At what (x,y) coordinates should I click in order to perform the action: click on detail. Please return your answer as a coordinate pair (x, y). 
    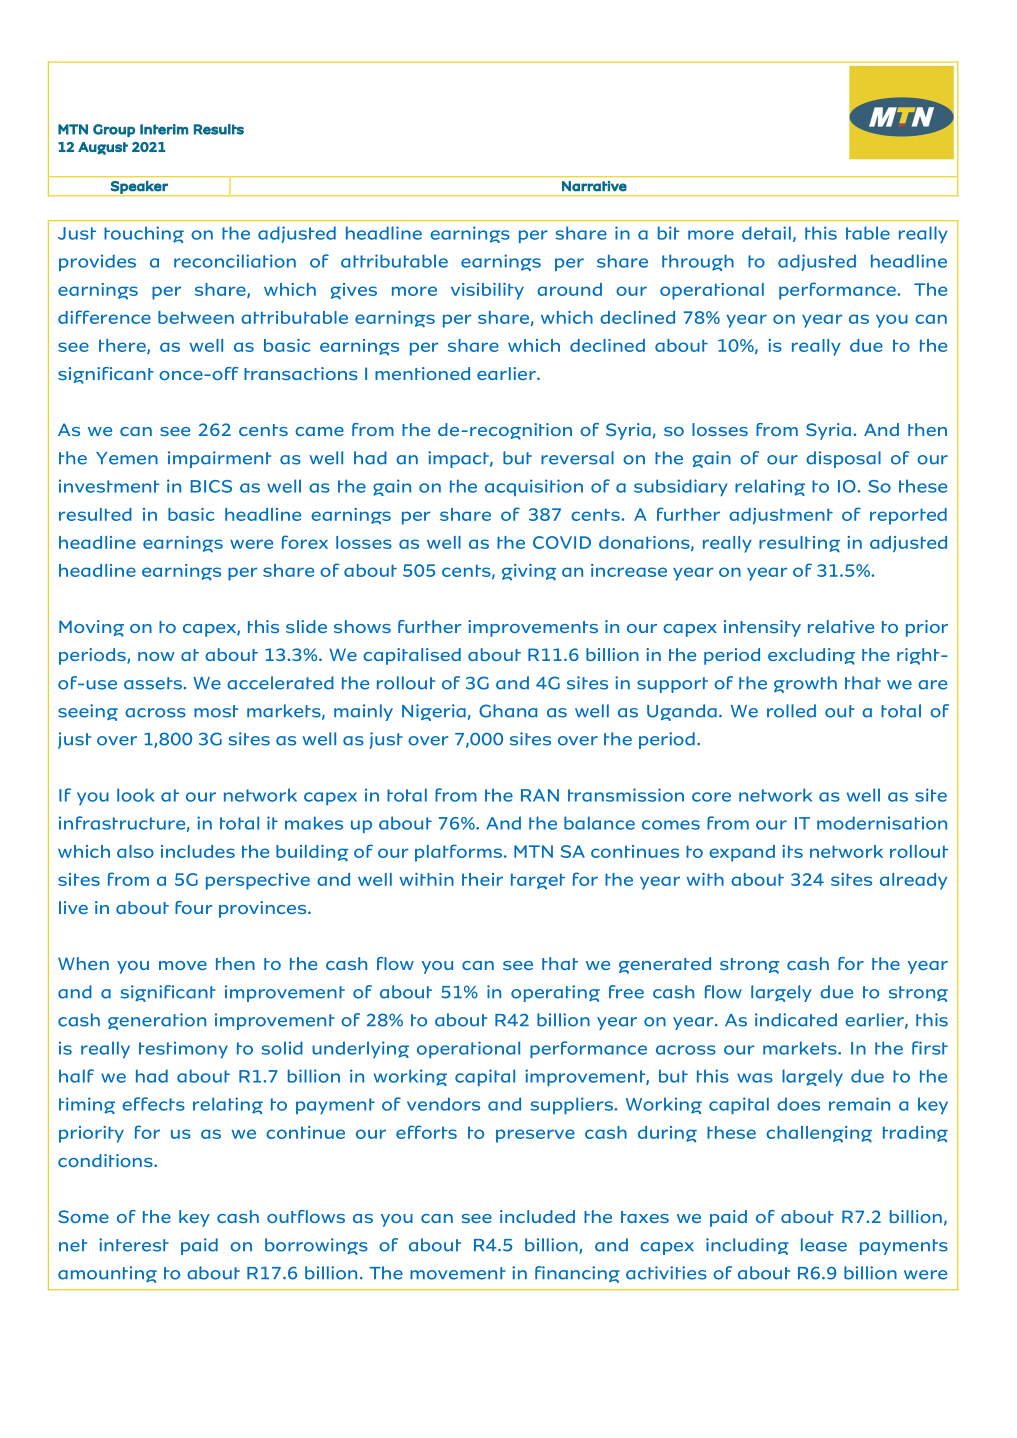
    Looking at the image, I should click on (766, 233).
